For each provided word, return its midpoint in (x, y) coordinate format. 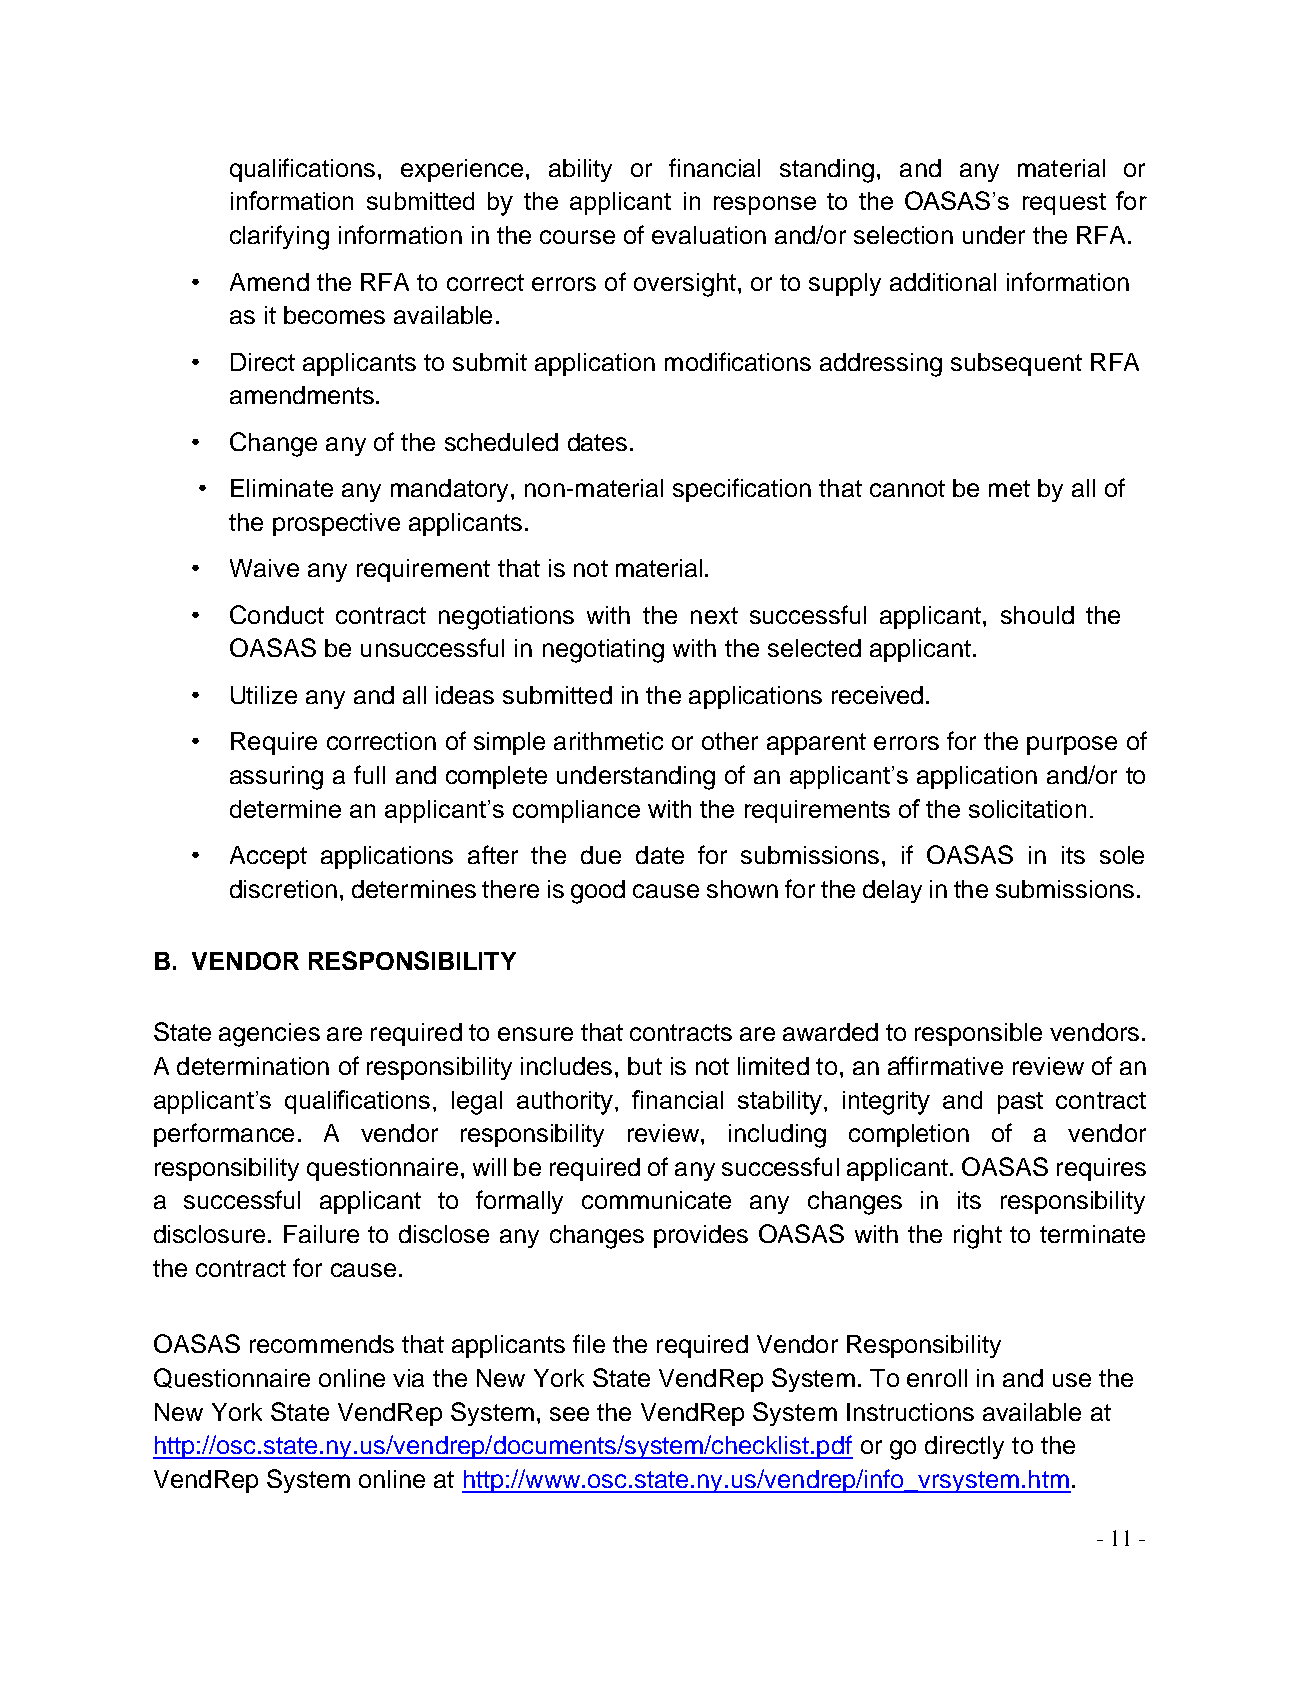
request (1064, 204)
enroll (937, 1378)
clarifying (279, 237)
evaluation (709, 235)
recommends (322, 1344)
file (589, 1343)
